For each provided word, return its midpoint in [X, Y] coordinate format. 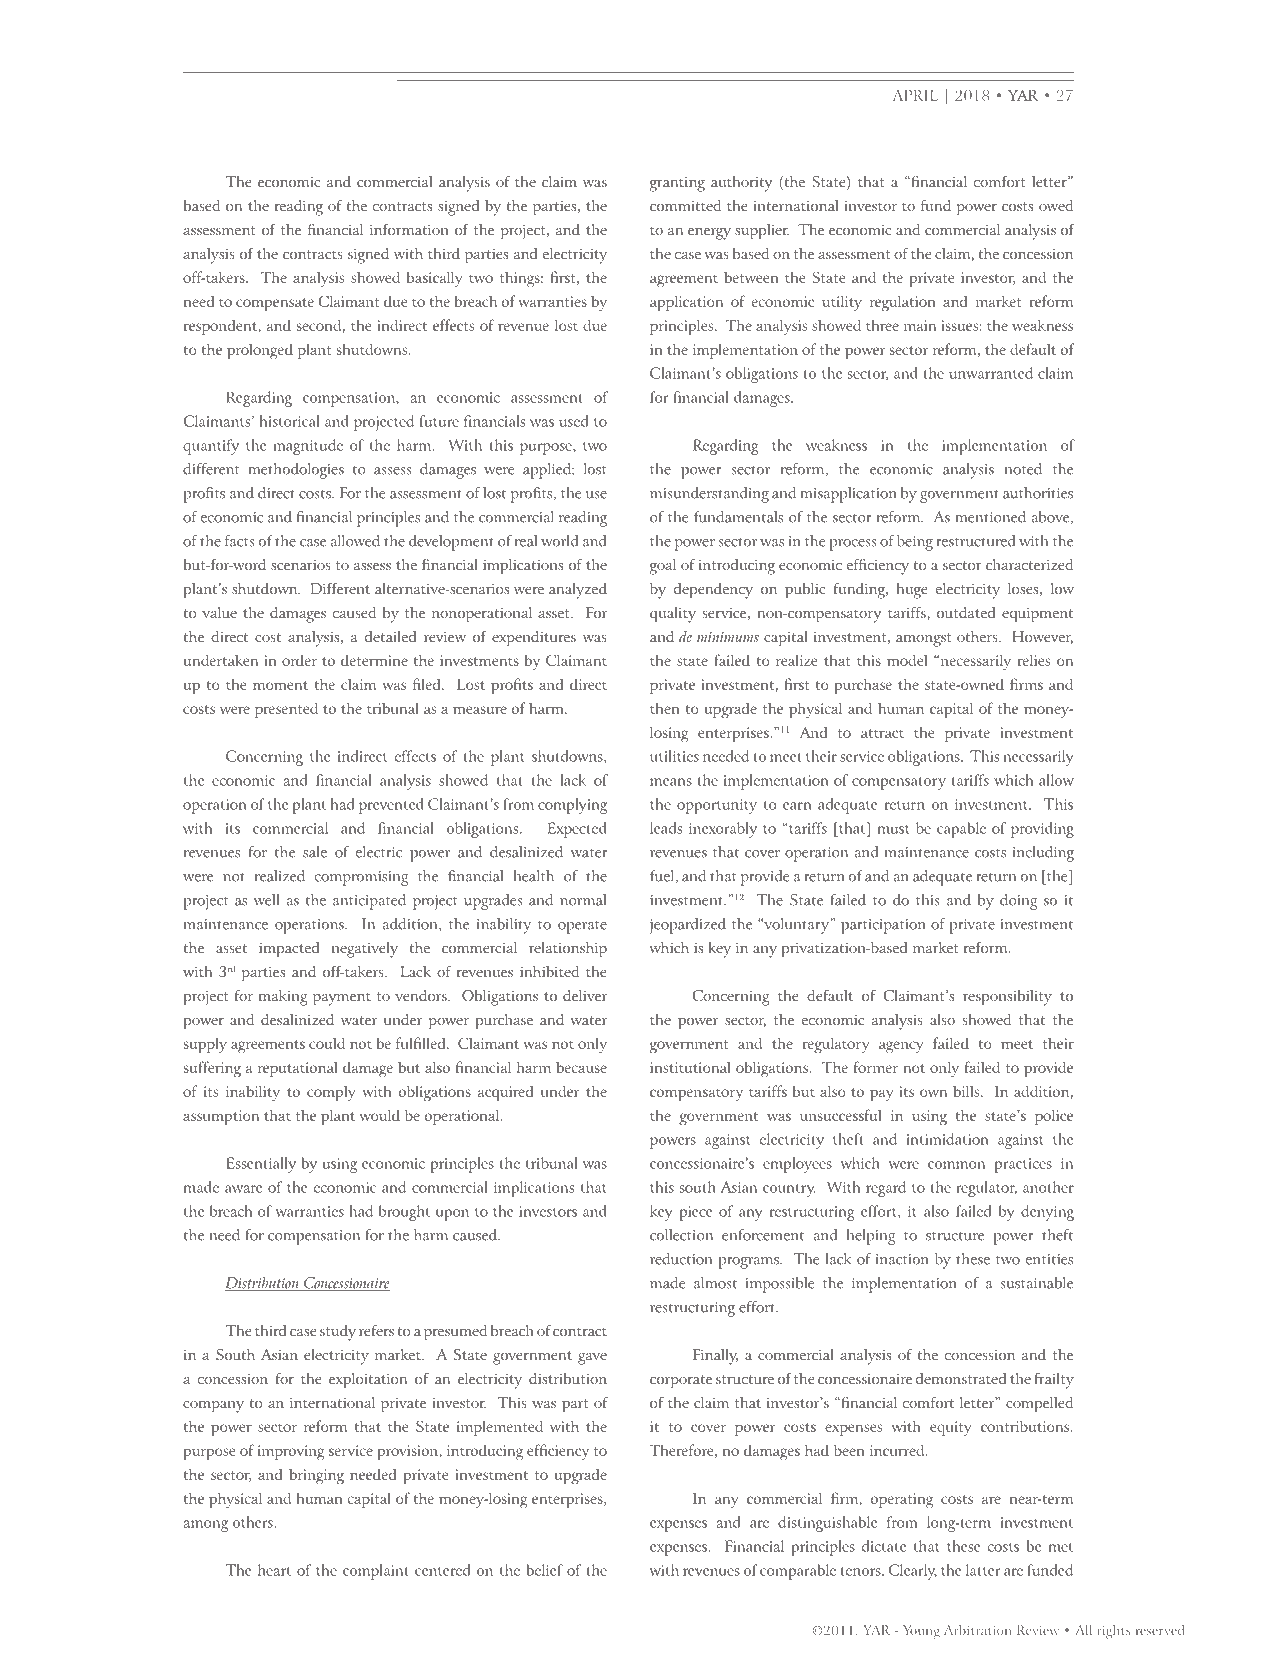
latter [983, 1570]
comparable [798, 1572]
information [409, 229]
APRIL [915, 95]
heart [274, 1570]
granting [677, 184]
